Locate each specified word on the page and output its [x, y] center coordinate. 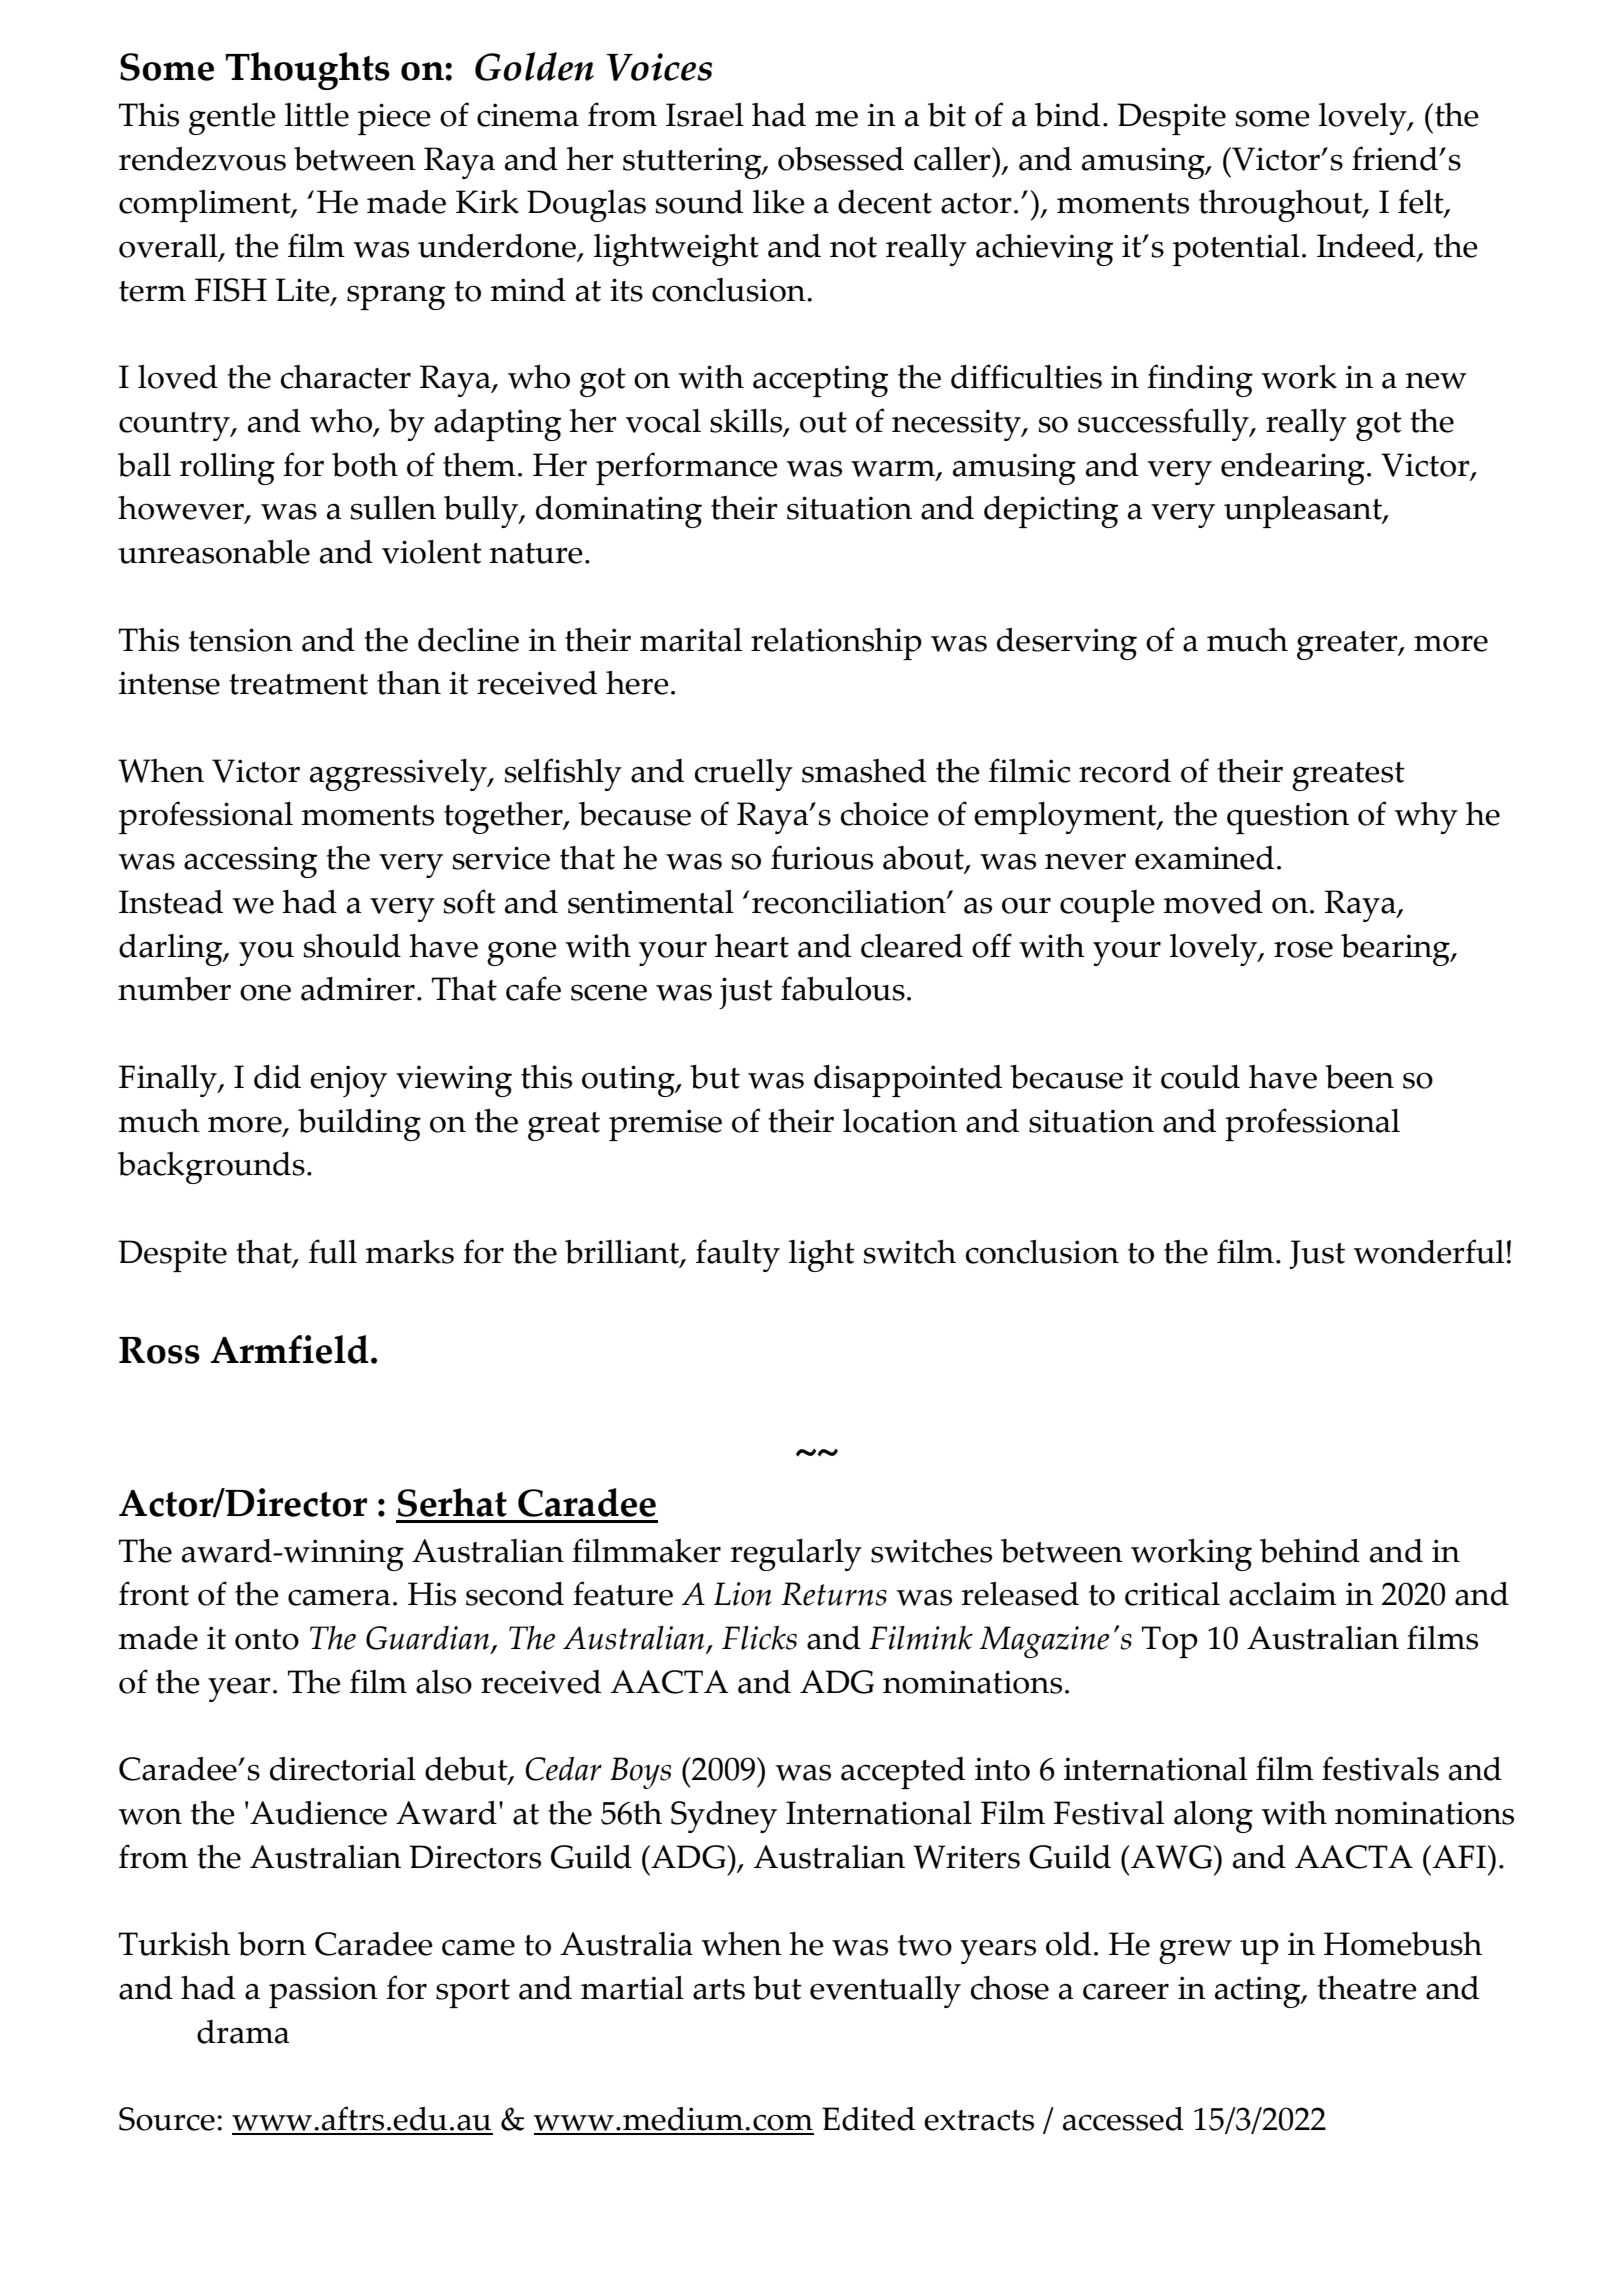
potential [1236, 250]
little [317, 115]
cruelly [744, 775]
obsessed [841, 159]
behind [1310, 1551]
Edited [868, 2119]
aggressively [399, 775]
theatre [1367, 1988]
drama [243, 2032]
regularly [796, 1555]
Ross [159, 1350]
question [1288, 818]
